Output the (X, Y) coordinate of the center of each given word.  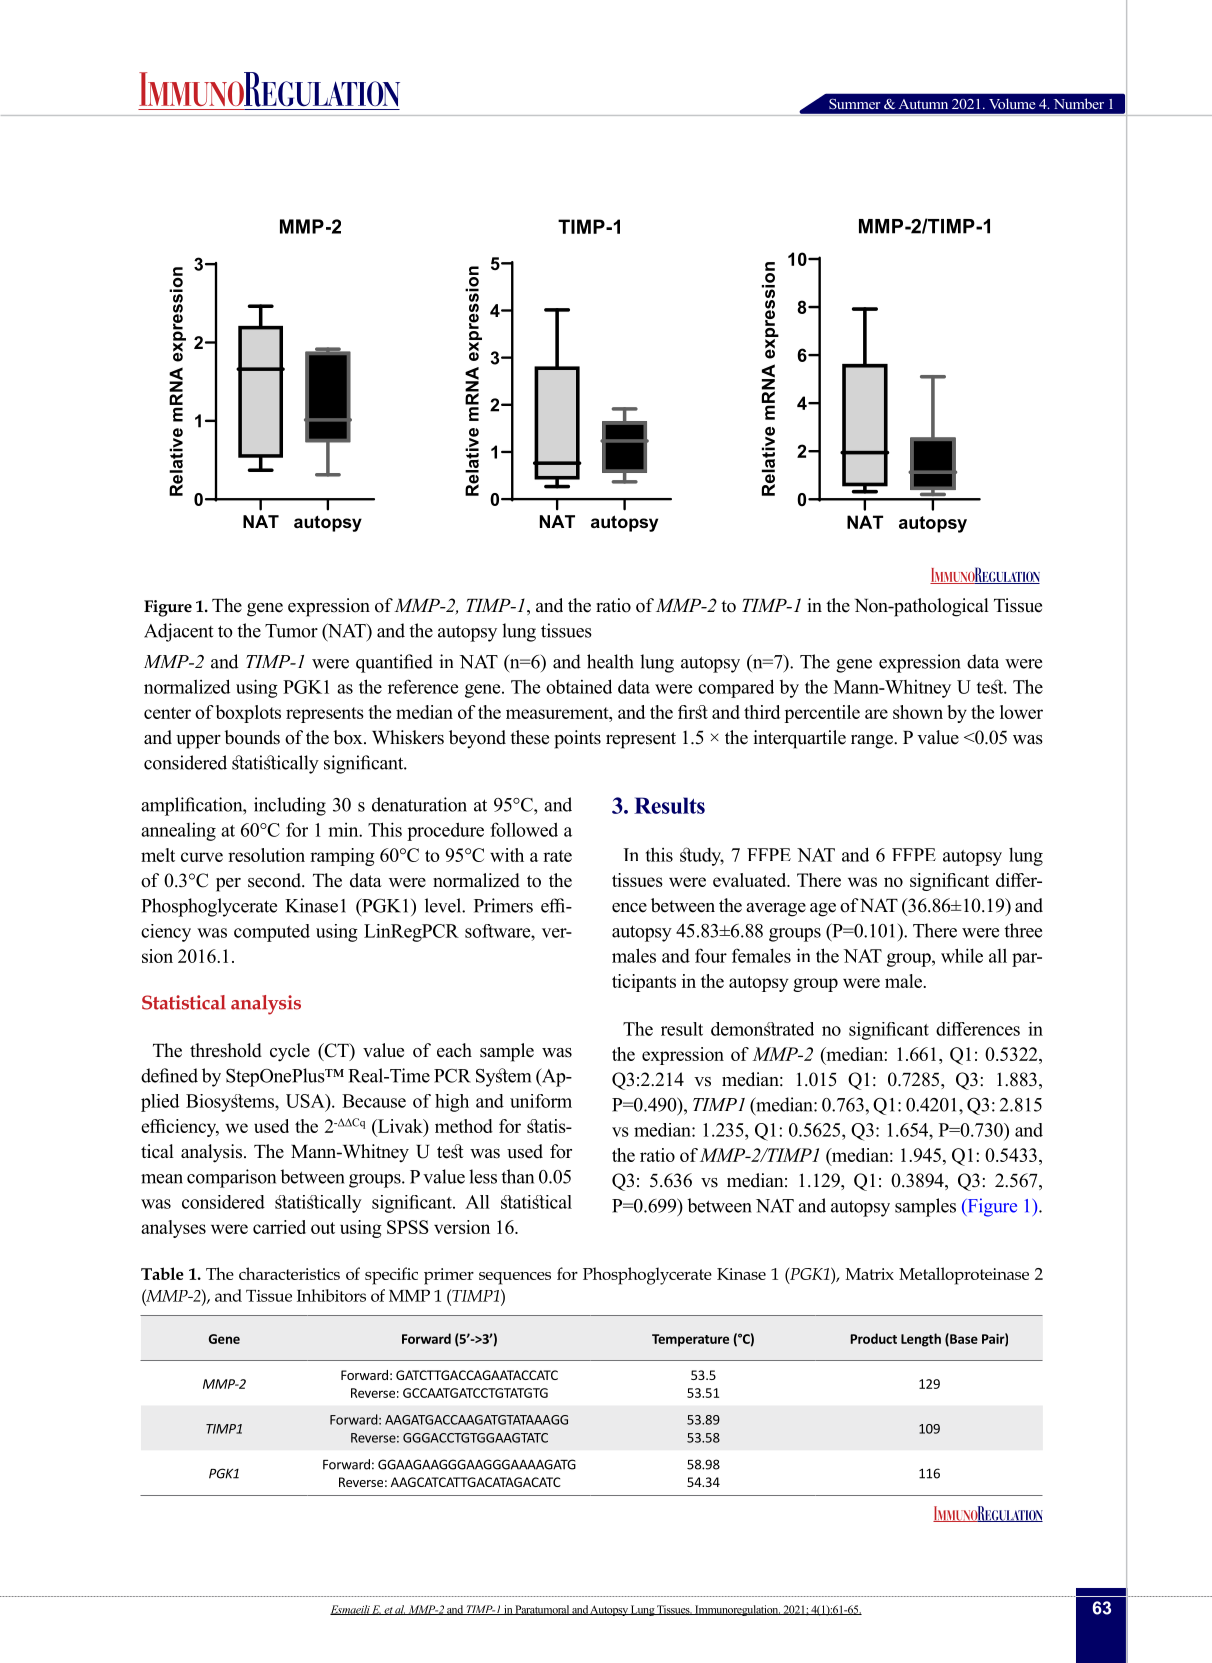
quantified (394, 663)
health (610, 661)
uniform (541, 1101)
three (1023, 930)
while (962, 955)
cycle (290, 1052)
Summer (854, 104)
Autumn (923, 104)
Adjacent (179, 632)
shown (918, 712)
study (702, 856)
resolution (266, 855)
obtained (579, 686)
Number (1079, 103)
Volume (1012, 103)
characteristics (289, 1273)
